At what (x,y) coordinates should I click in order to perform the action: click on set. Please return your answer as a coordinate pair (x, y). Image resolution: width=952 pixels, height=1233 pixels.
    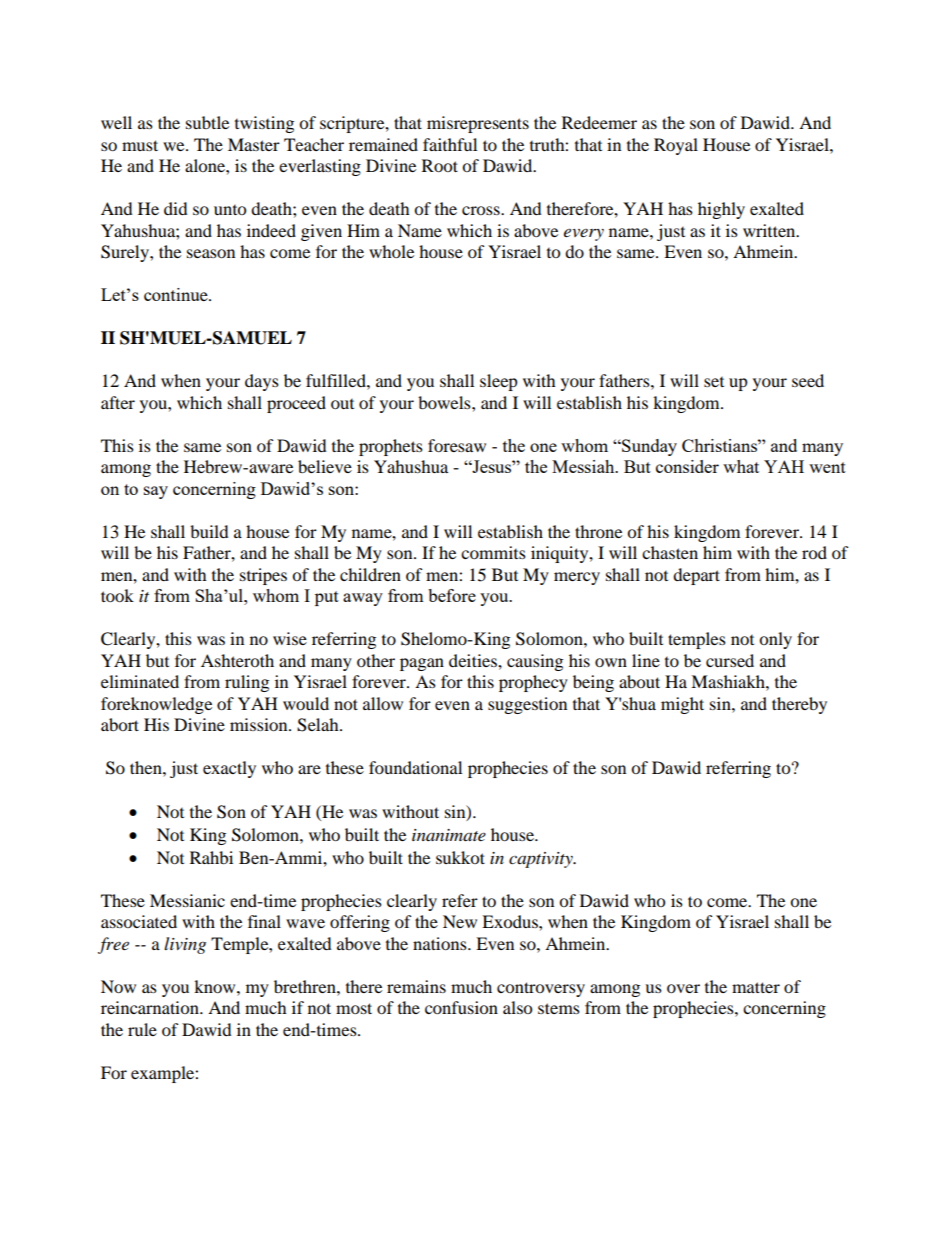
    Looking at the image, I should click on (714, 382).
